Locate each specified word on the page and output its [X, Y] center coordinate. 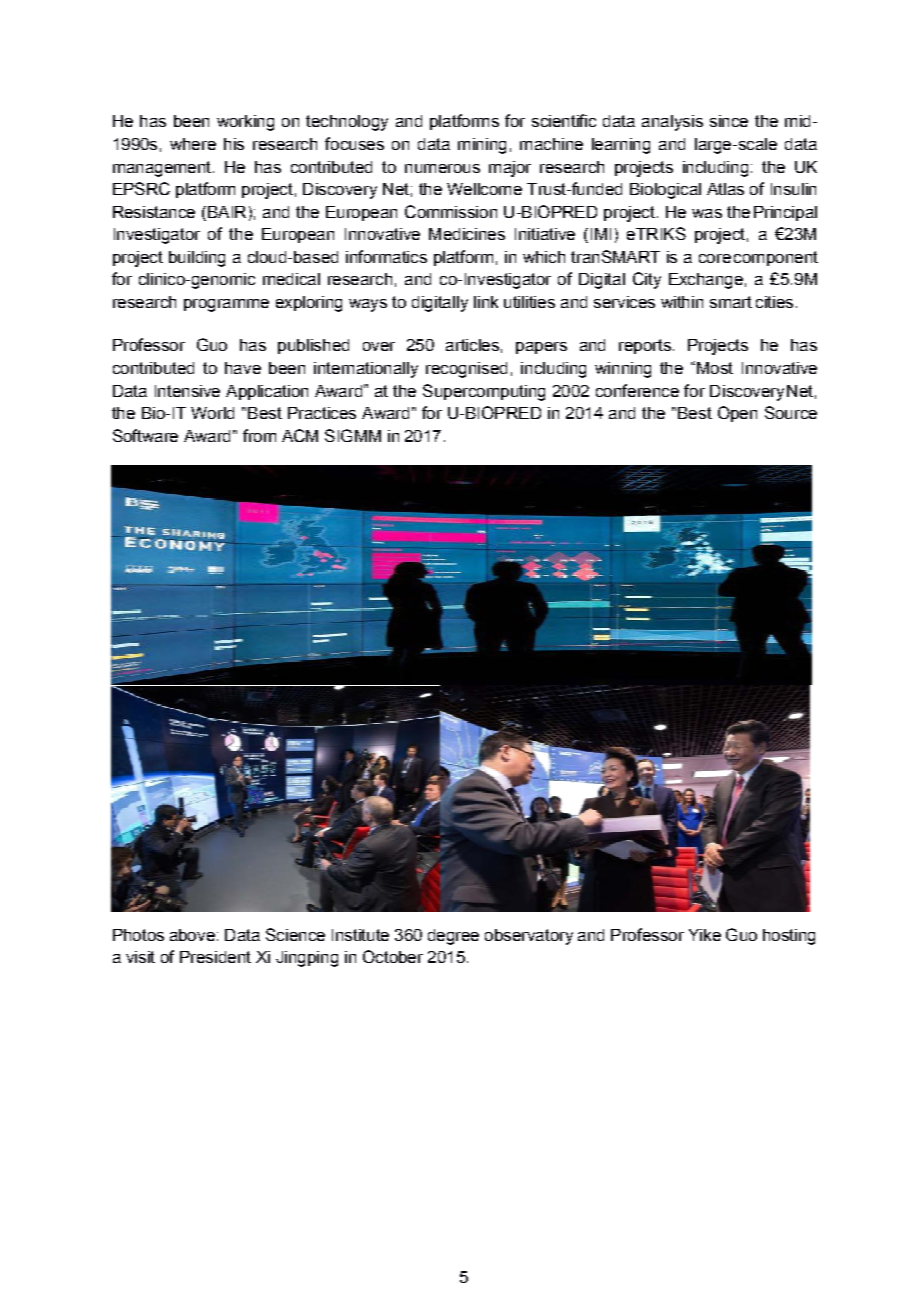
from [259, 435]
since [729, 121]
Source [791, 412]
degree [453, 937]
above [192, 935]
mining [482, 146]
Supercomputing [484, 392]
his [234, 144]
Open [737, 414]
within [682, 302]
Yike [705, 935]
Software [145, 435]
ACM [300, 435]
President [215, 957]
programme [226, 305]
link [486, 302]
